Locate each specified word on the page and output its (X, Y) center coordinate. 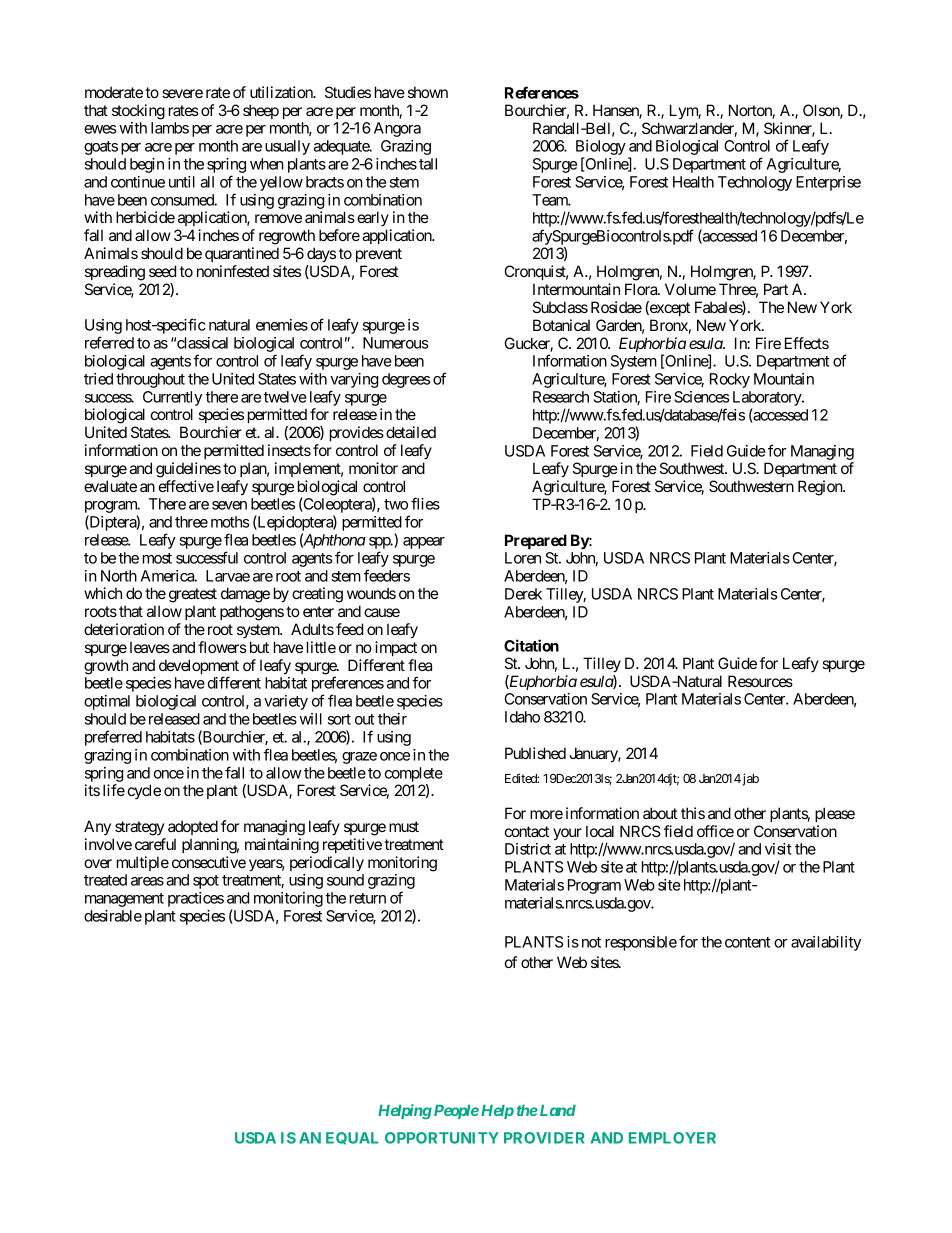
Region (821, 488)
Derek (523, 594)
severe (182, 93)
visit (778, 849)
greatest (193, 595)
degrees (406, 380)
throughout (150, 380)
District (528, 849)
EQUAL (352, 1138)
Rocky (730, 380)
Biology (601, 149)
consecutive (209, 862)
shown (428, 92)
